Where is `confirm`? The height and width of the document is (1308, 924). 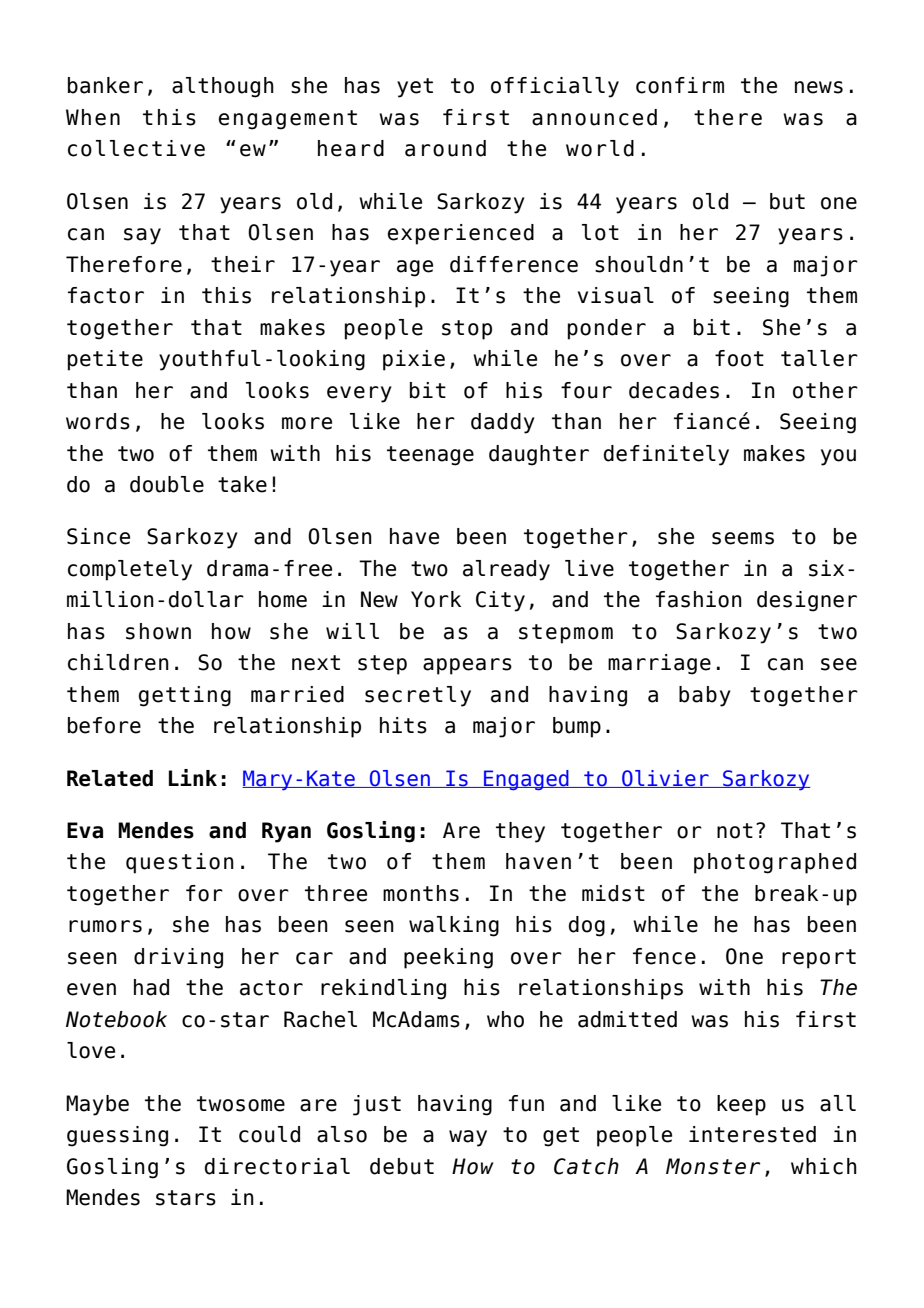
confirm is located at coordinates (680, 85).
